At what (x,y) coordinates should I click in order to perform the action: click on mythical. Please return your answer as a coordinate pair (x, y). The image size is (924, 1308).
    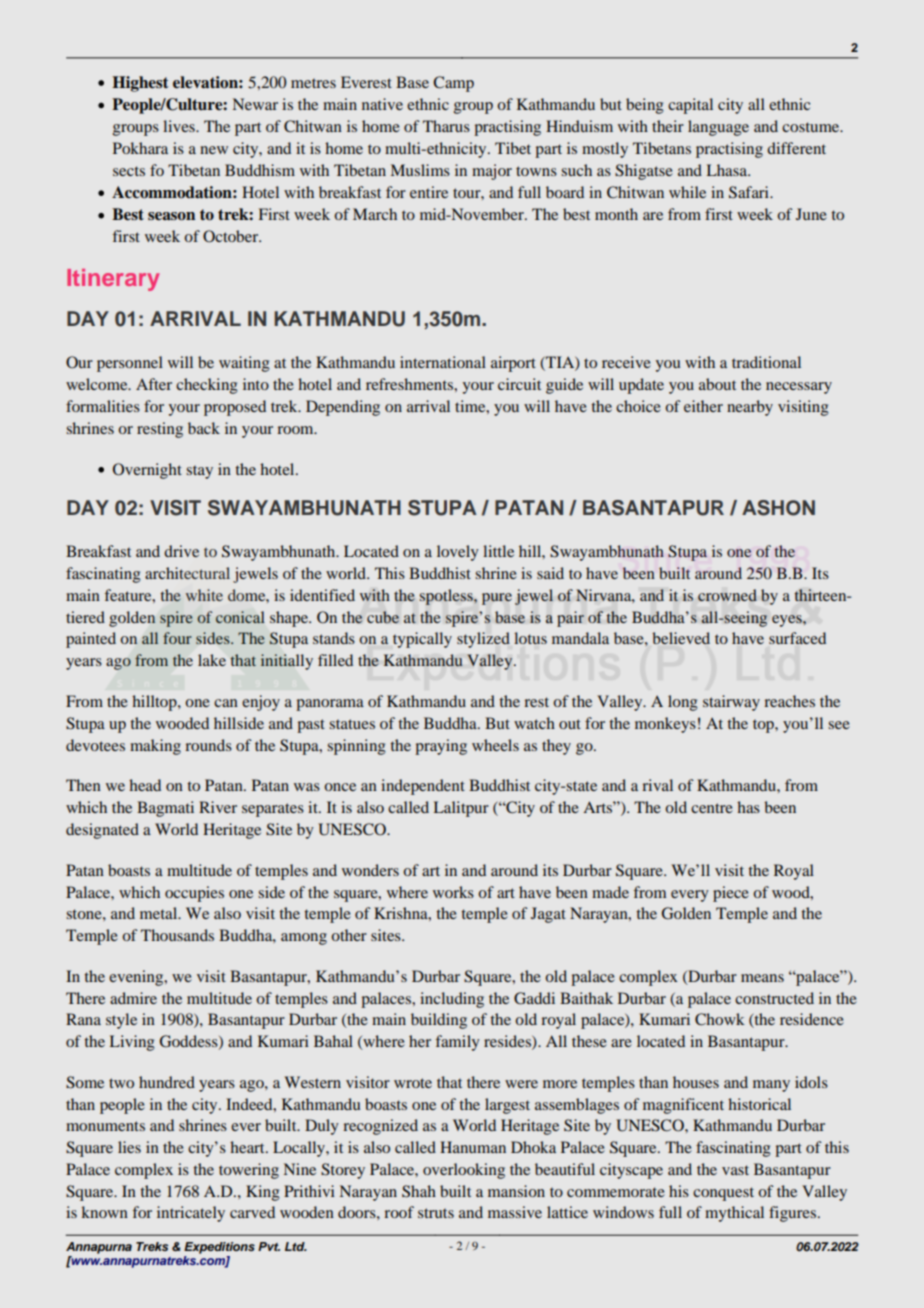
    Looking at the image, I should click on (734, 1214).
